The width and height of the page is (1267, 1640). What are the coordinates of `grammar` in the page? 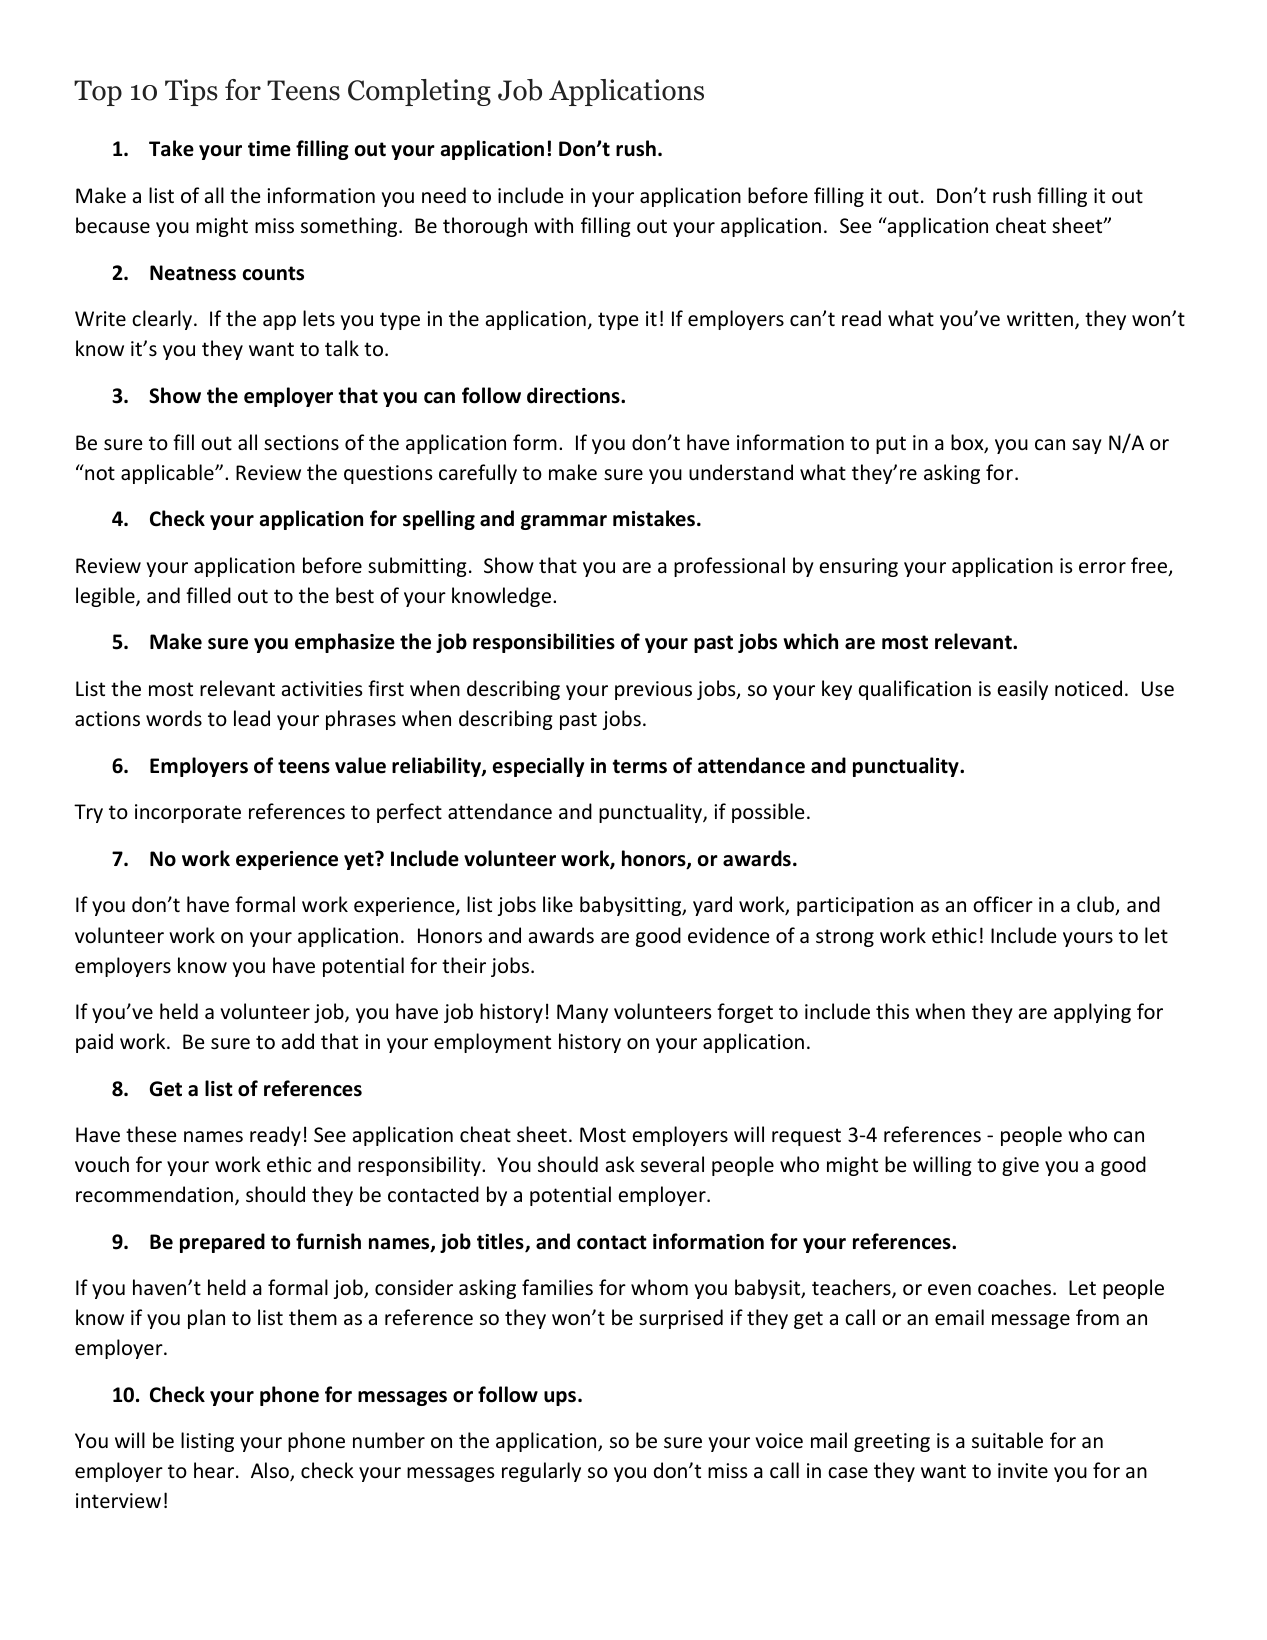 It's located at (564, 522).
